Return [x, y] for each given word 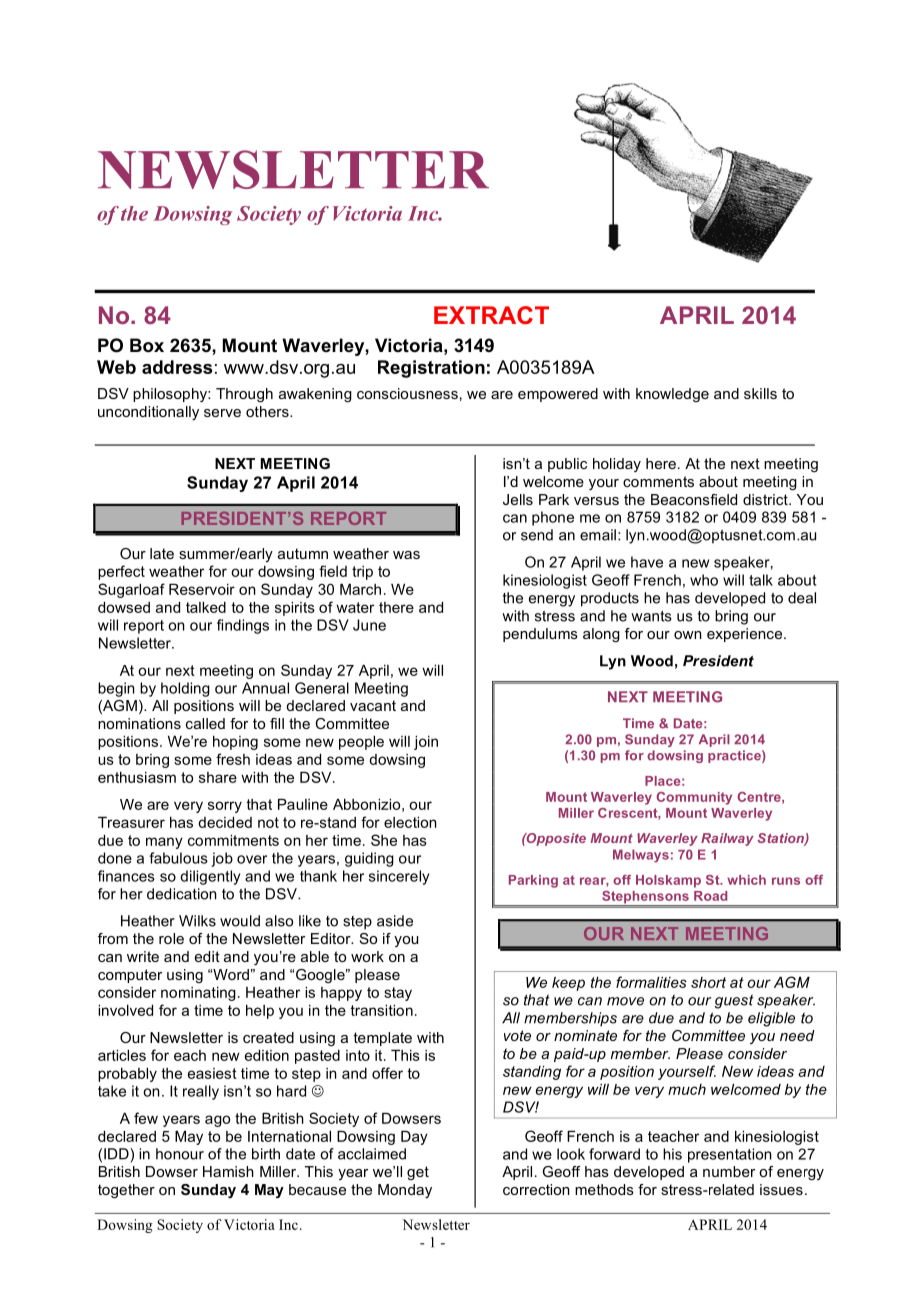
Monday [405, 1191]
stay [398, 994]
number [729, 1171]
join [426, 743]
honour [180, 1154]
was [406, 555]
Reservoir [202, 589]
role [171, 938]
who [704, 580]
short [708, 982]
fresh [233, 759]
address [177, 367]
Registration [431, 369]
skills [760, 393]
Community [694, 798]
